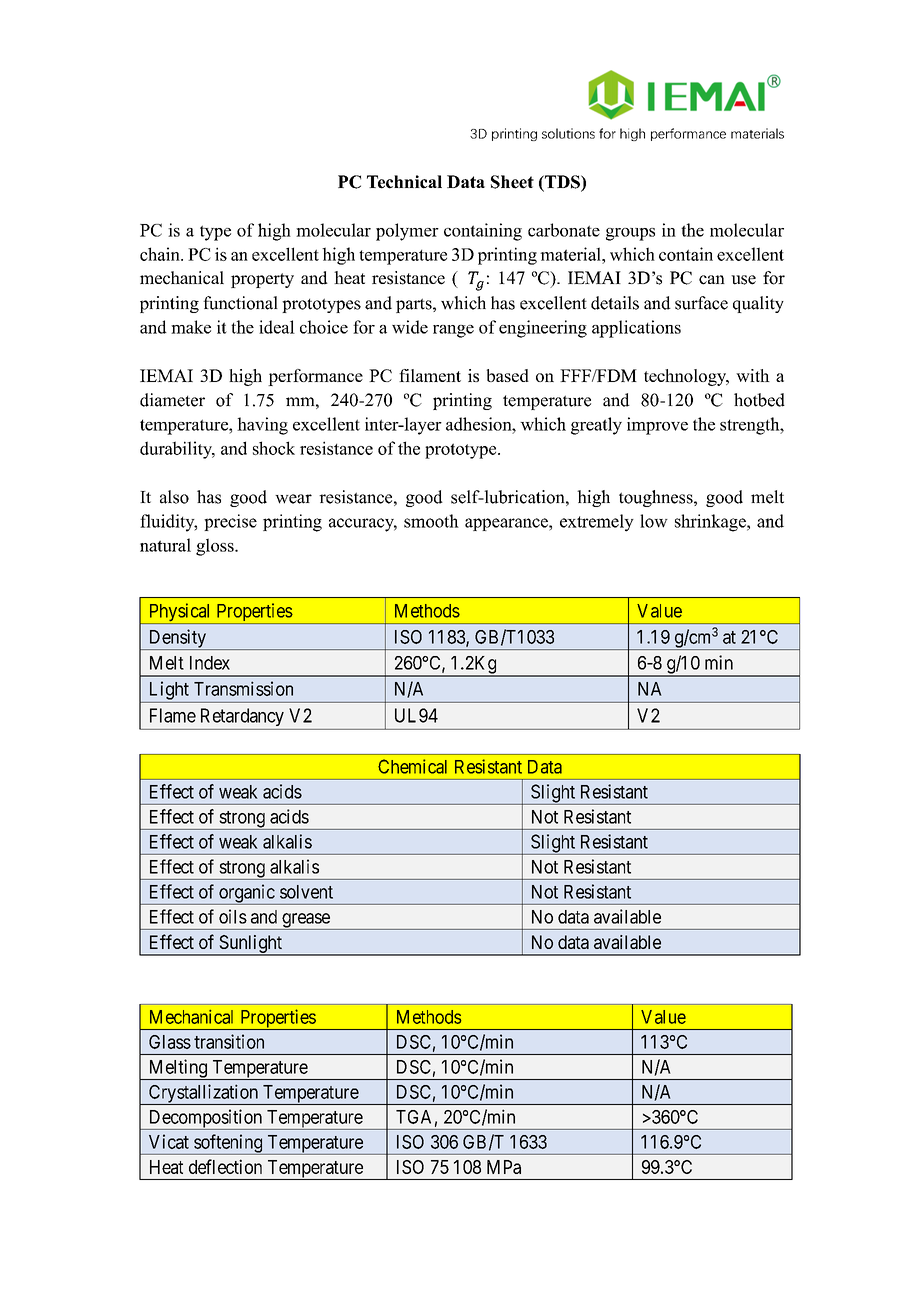 The height and width of the page is (1308, 924). I want to click on grease, so click(305, 921).
